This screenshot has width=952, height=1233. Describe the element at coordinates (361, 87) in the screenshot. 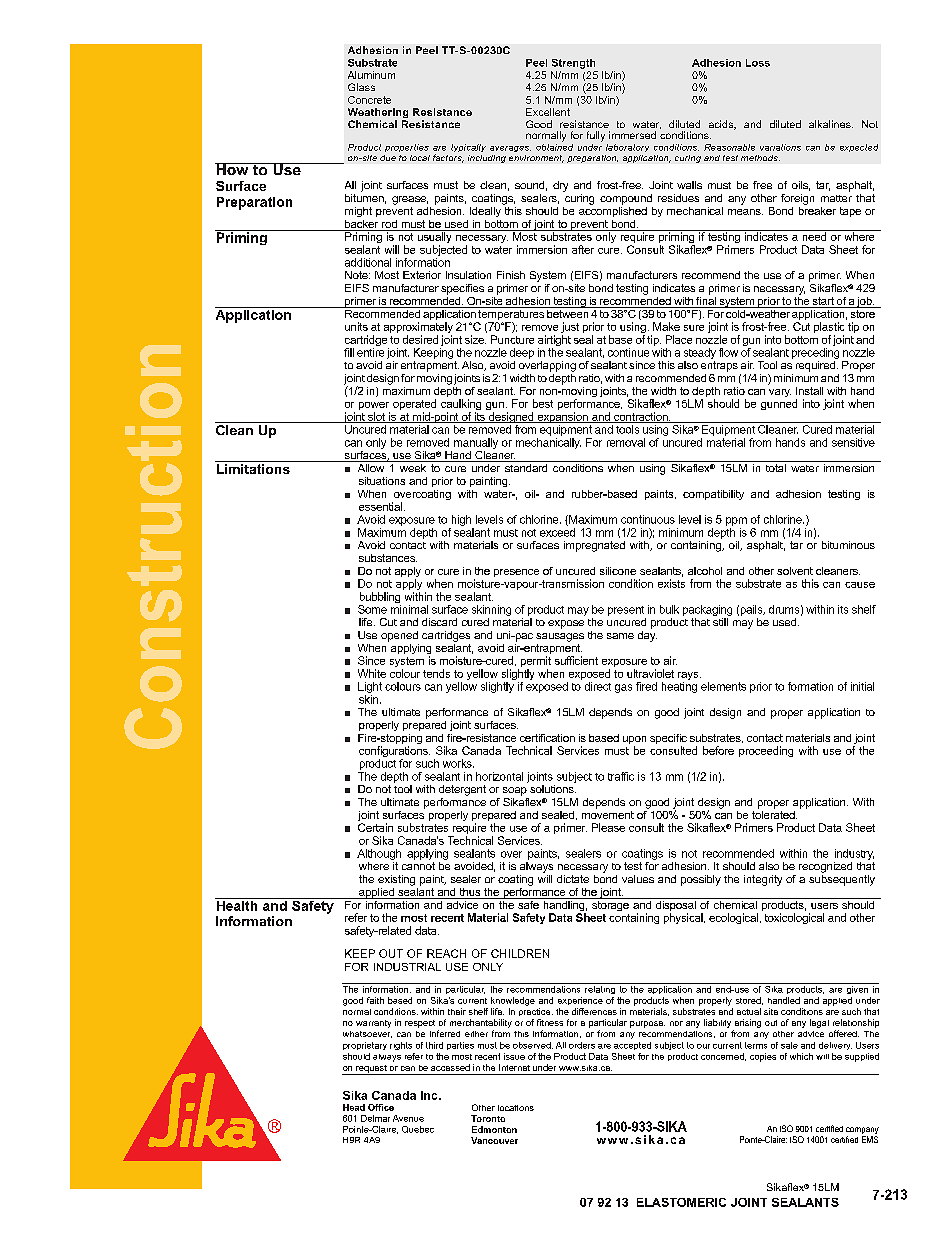

I see `Glass` at that location.
